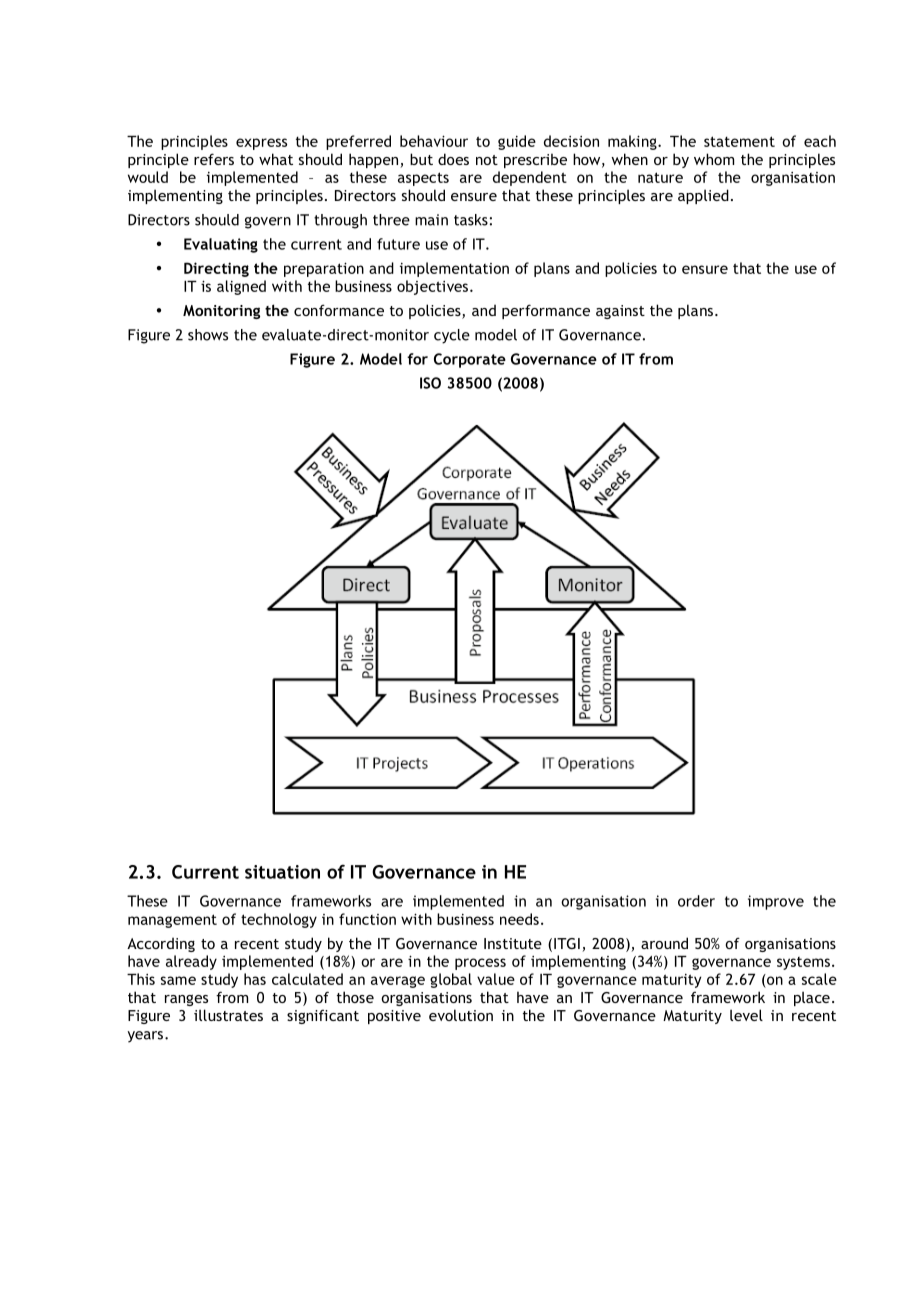 The width and height of the document is (924, 1308). Describe the element at coordinates (214, 159) in the document. I see `refers` at that location.
